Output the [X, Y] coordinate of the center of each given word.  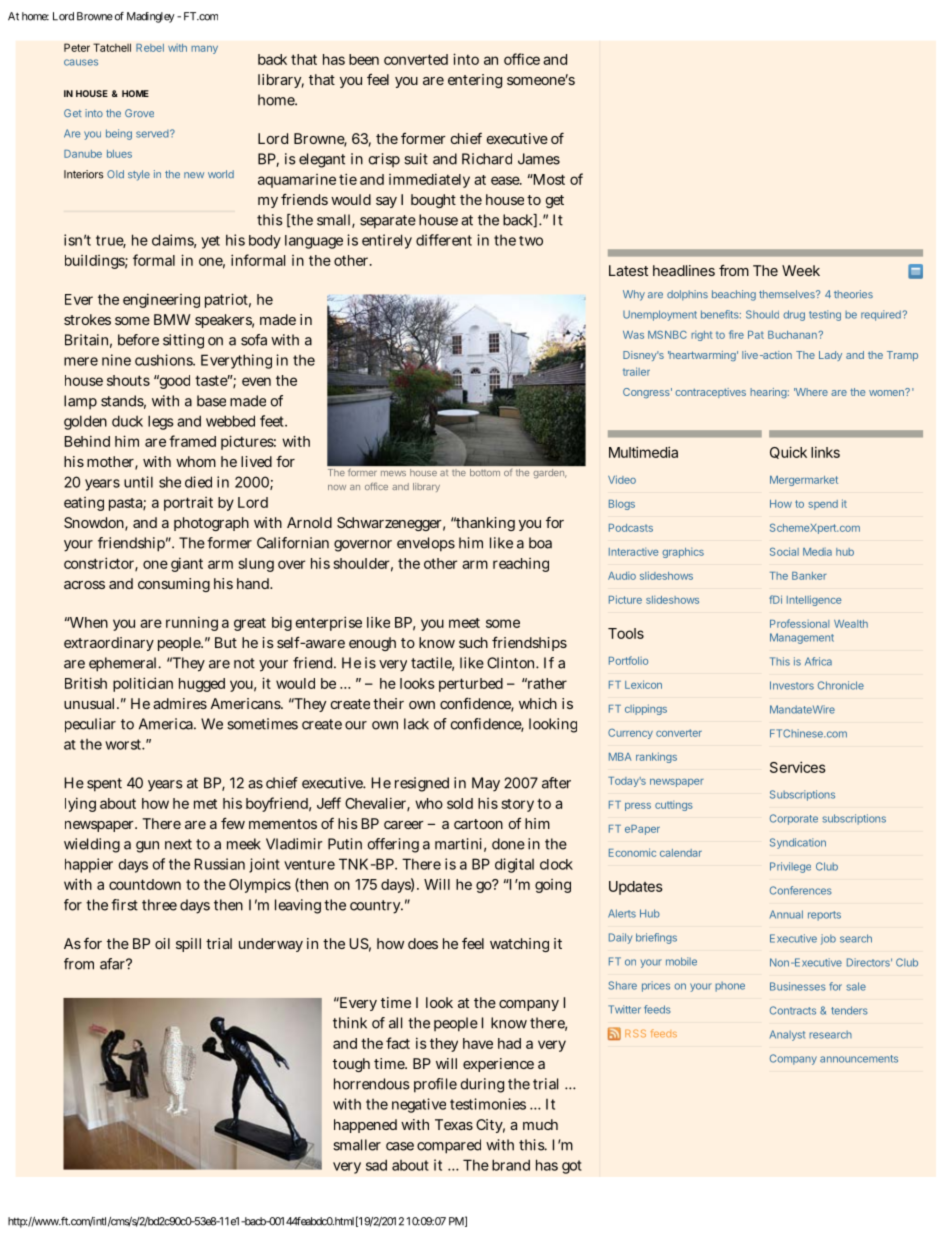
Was [633, 335]
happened [365, 1126]
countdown [145, 884]
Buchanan [792, 335]
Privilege [790, 867]
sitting [183, 341]
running [192, 623]
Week [801, 270]
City [490, 1126]
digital [514, 865]
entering [475, 81]
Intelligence [814, 600]
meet [464, 623]
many [204, 50]
